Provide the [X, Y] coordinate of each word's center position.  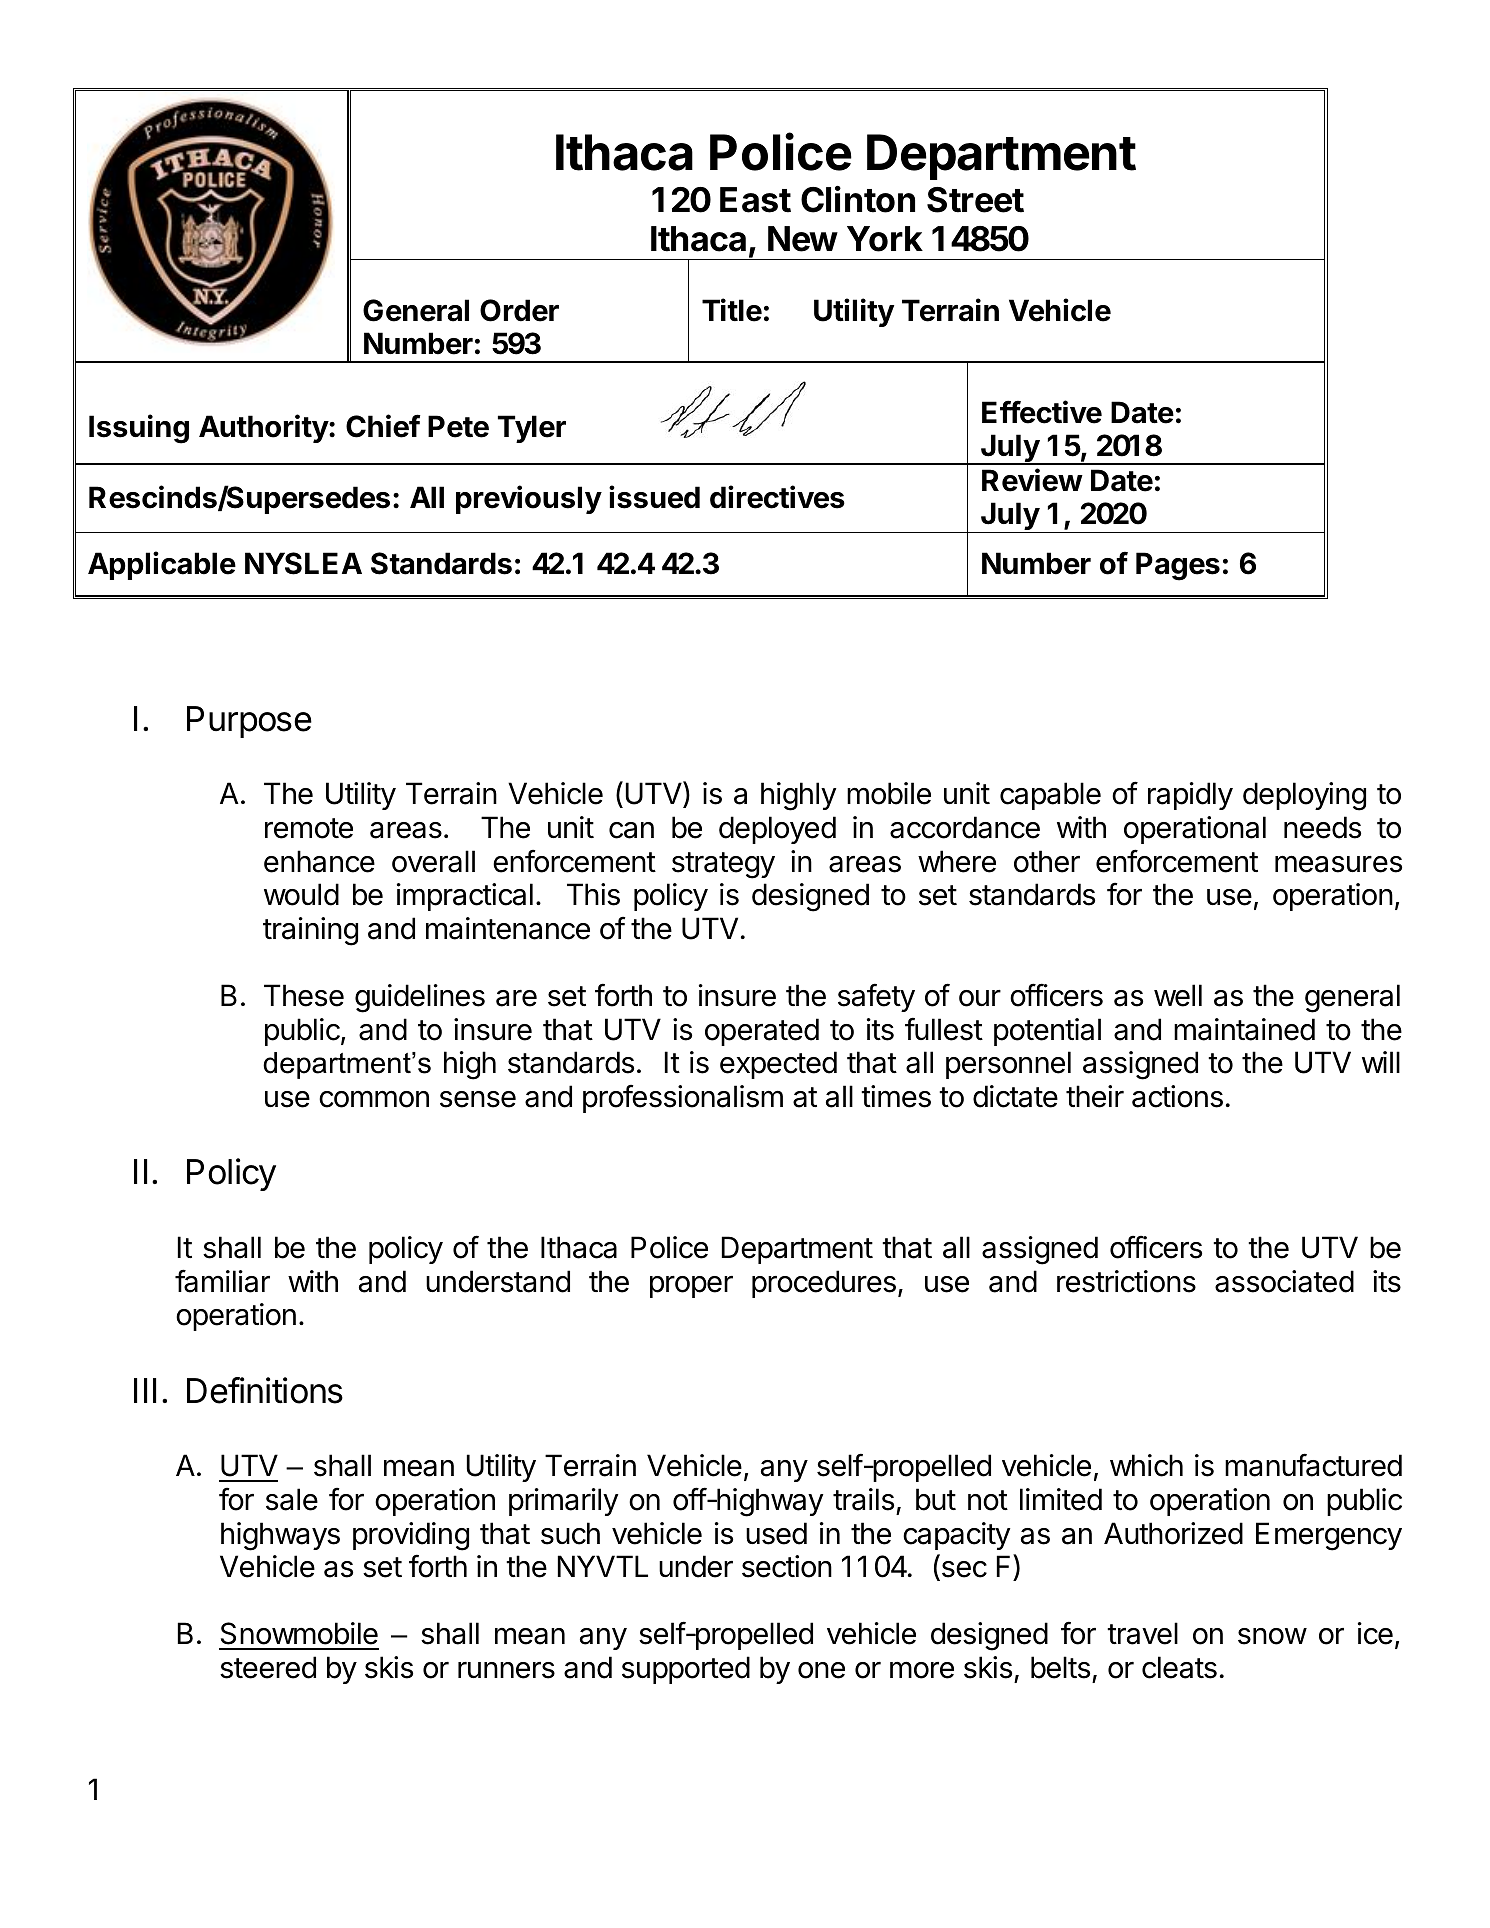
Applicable [162, 565]
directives [777, 497]
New [803, 239]
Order [519, 310]
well [1178, 995]
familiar [222, 1281]
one [821, 1670]
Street [975, 200]
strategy [723, 865]
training [310, 931]
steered [268, 1667]
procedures [824, 1284]
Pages [1178, 566]
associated [1284, 1281]
